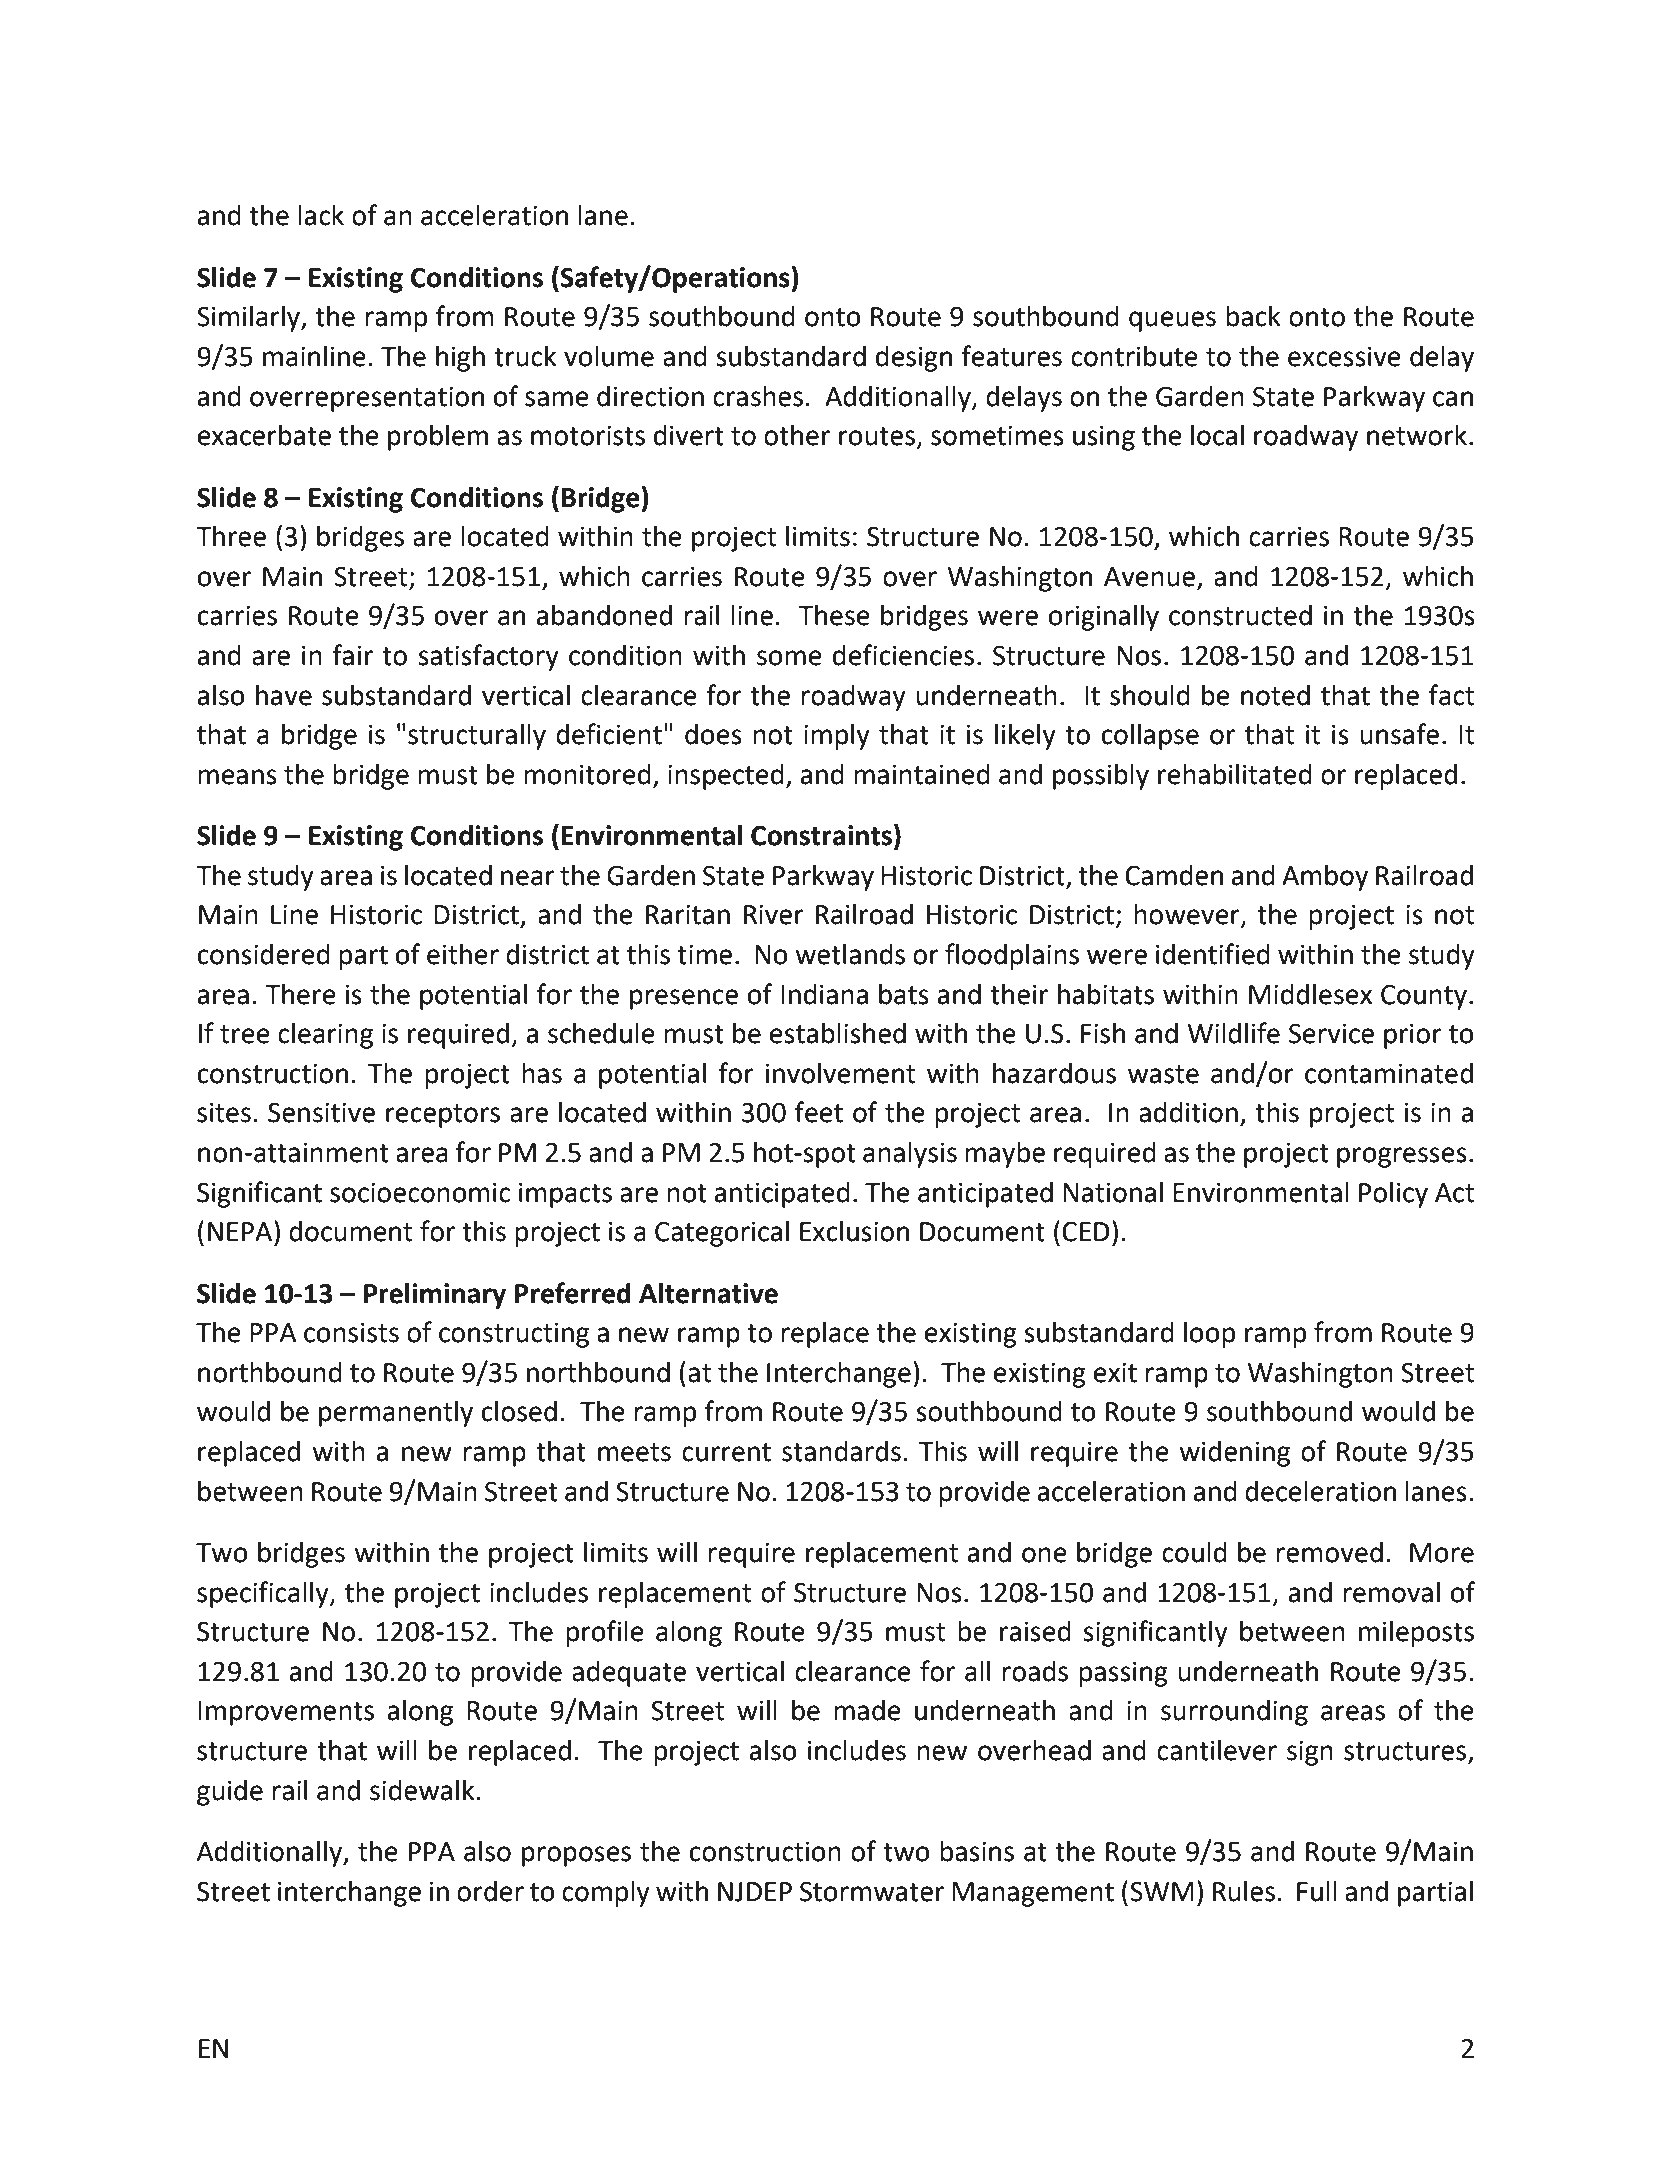 The width and height of the image is (1672, 2164). I want to click on back, so click(1253, 316).
